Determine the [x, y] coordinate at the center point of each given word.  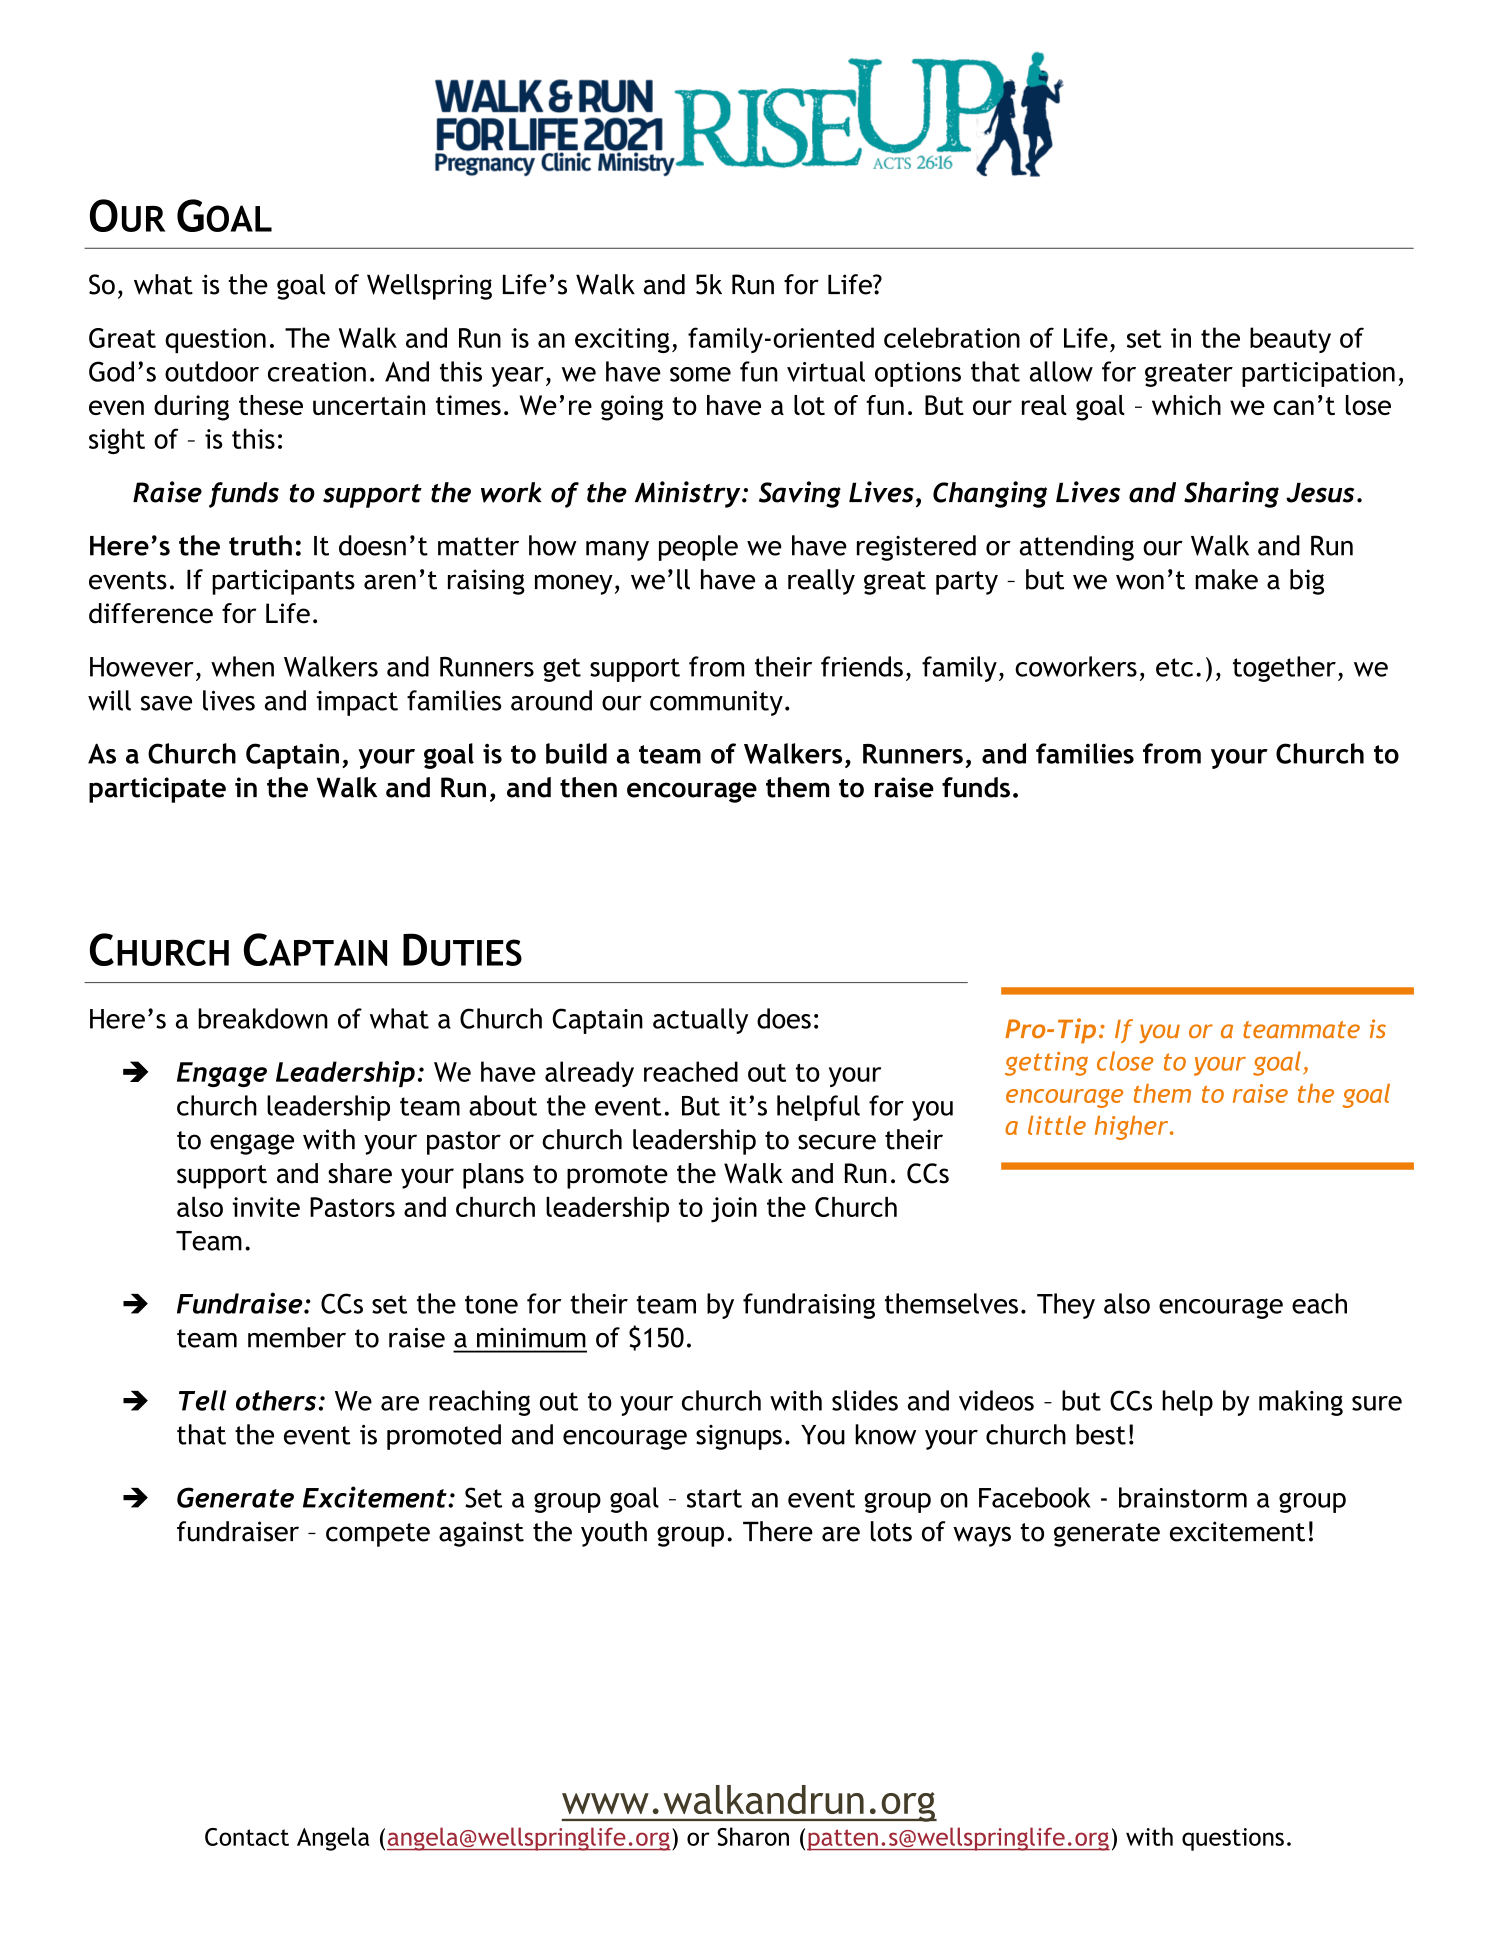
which [1186, 405]
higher [1133, 1128]
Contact [247, 1837]
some [700, 374]
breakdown [263, 1018]
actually [700, 1021]
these [271, 405]
